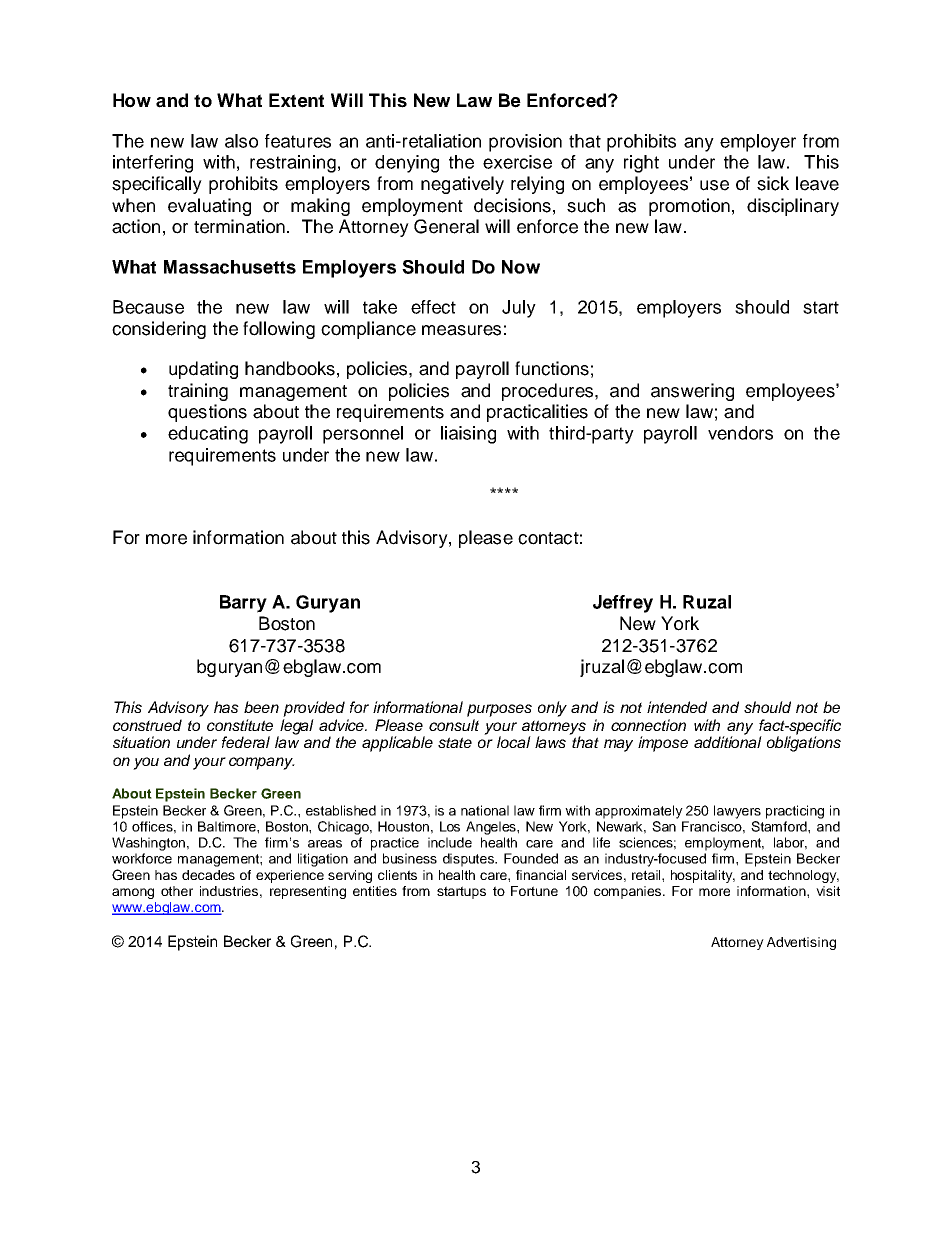 The image size is (952, 1233). What do you see at coordinates (363, 435) in the screenshot?
I see `personnel` at bounding box center [363, 435].
